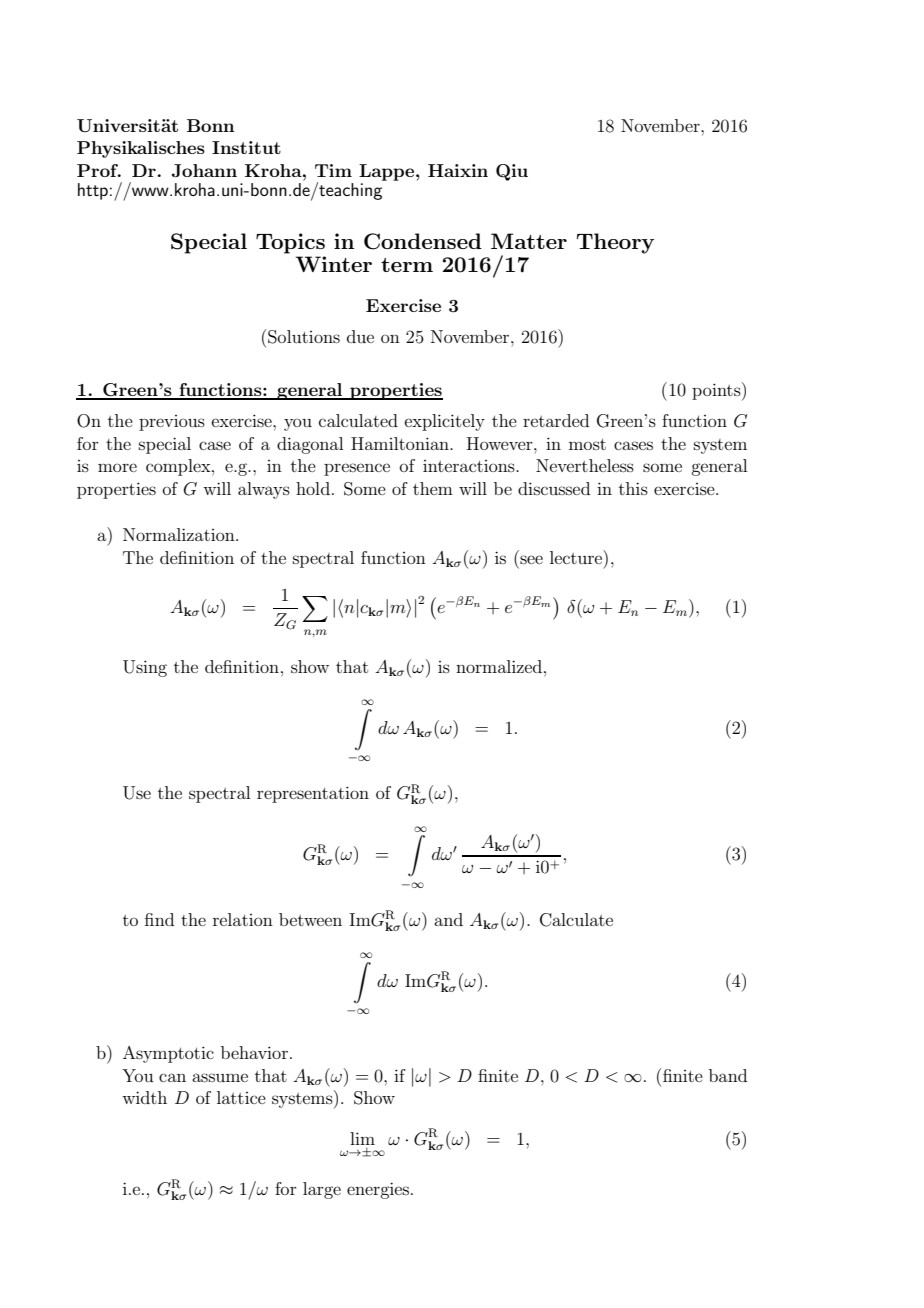  Describe the element at coordinates (379, 1190) in the document. I see `energies` at that location.
